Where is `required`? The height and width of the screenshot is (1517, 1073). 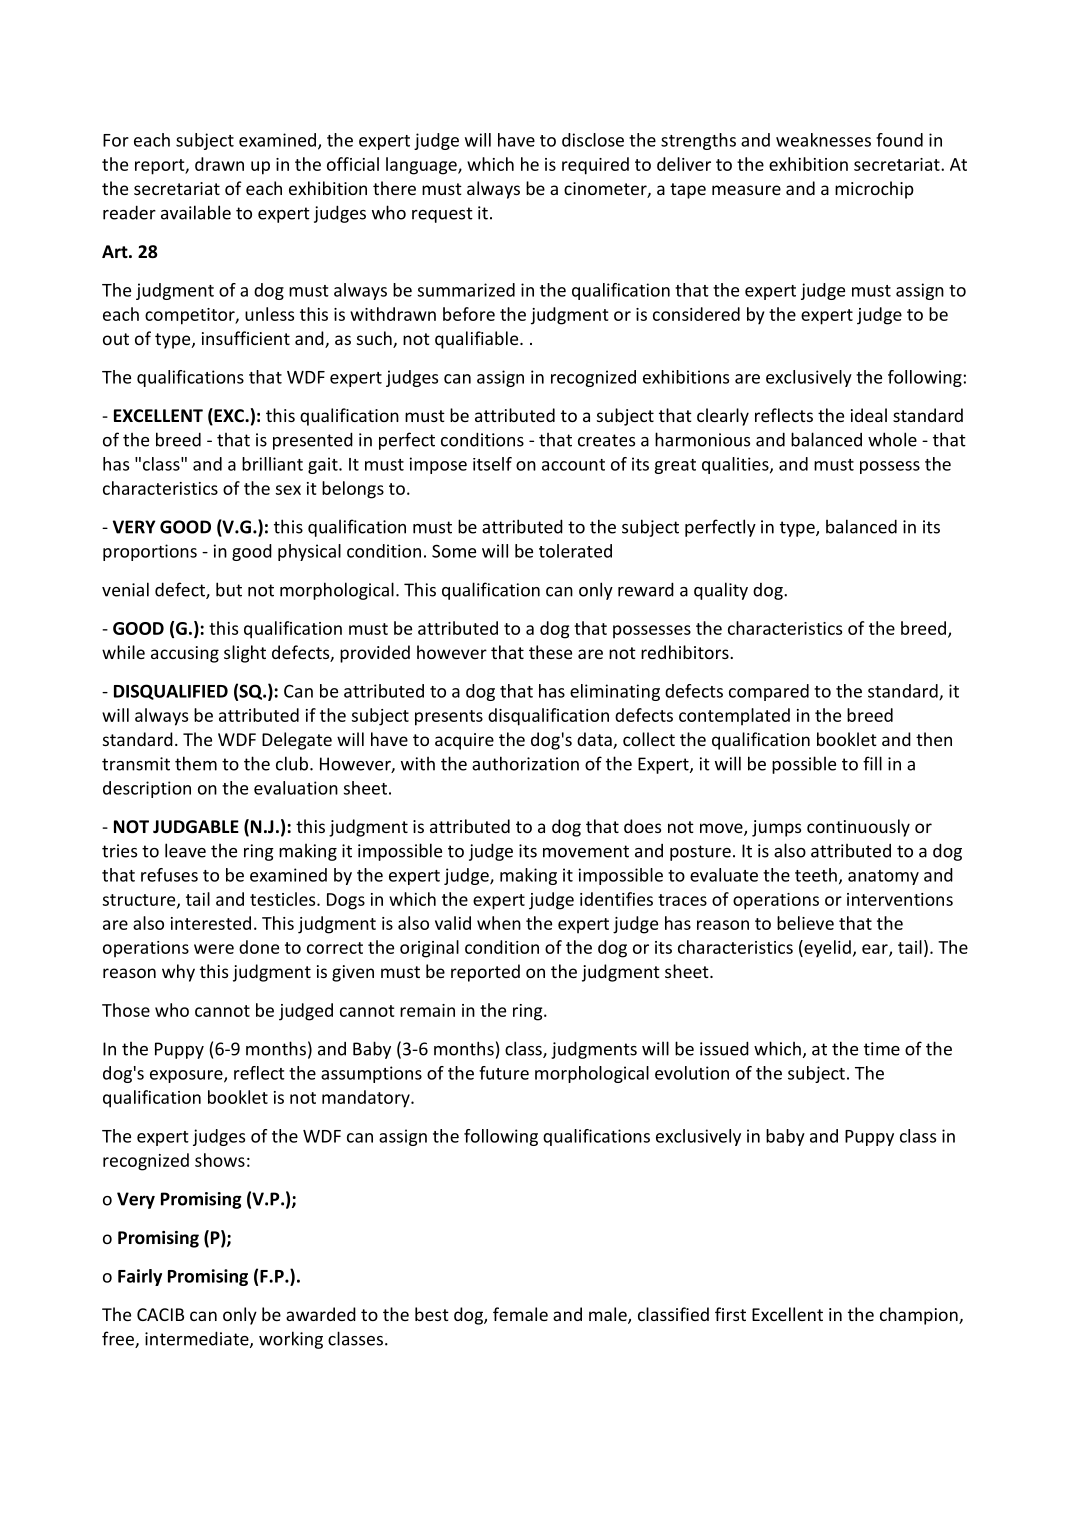 required is located at coordinates (595, 166).
